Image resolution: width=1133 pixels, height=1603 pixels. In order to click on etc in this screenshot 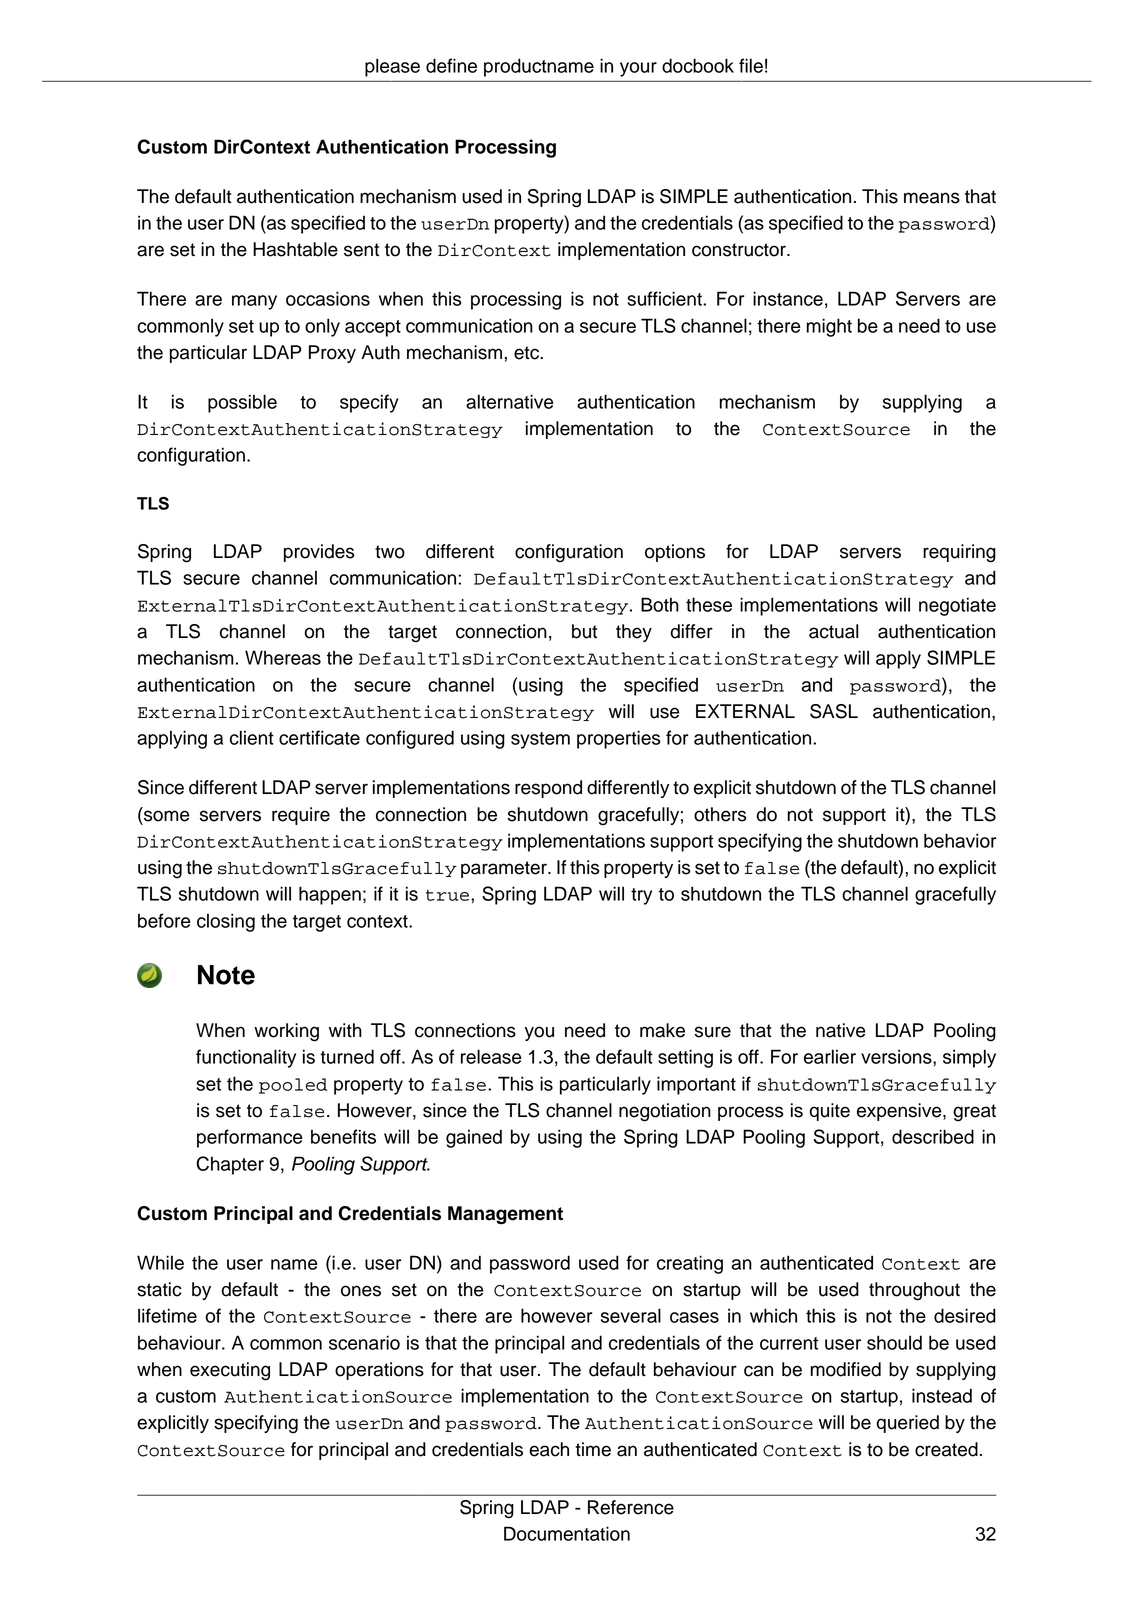, I will do `click(527, 353)`.
